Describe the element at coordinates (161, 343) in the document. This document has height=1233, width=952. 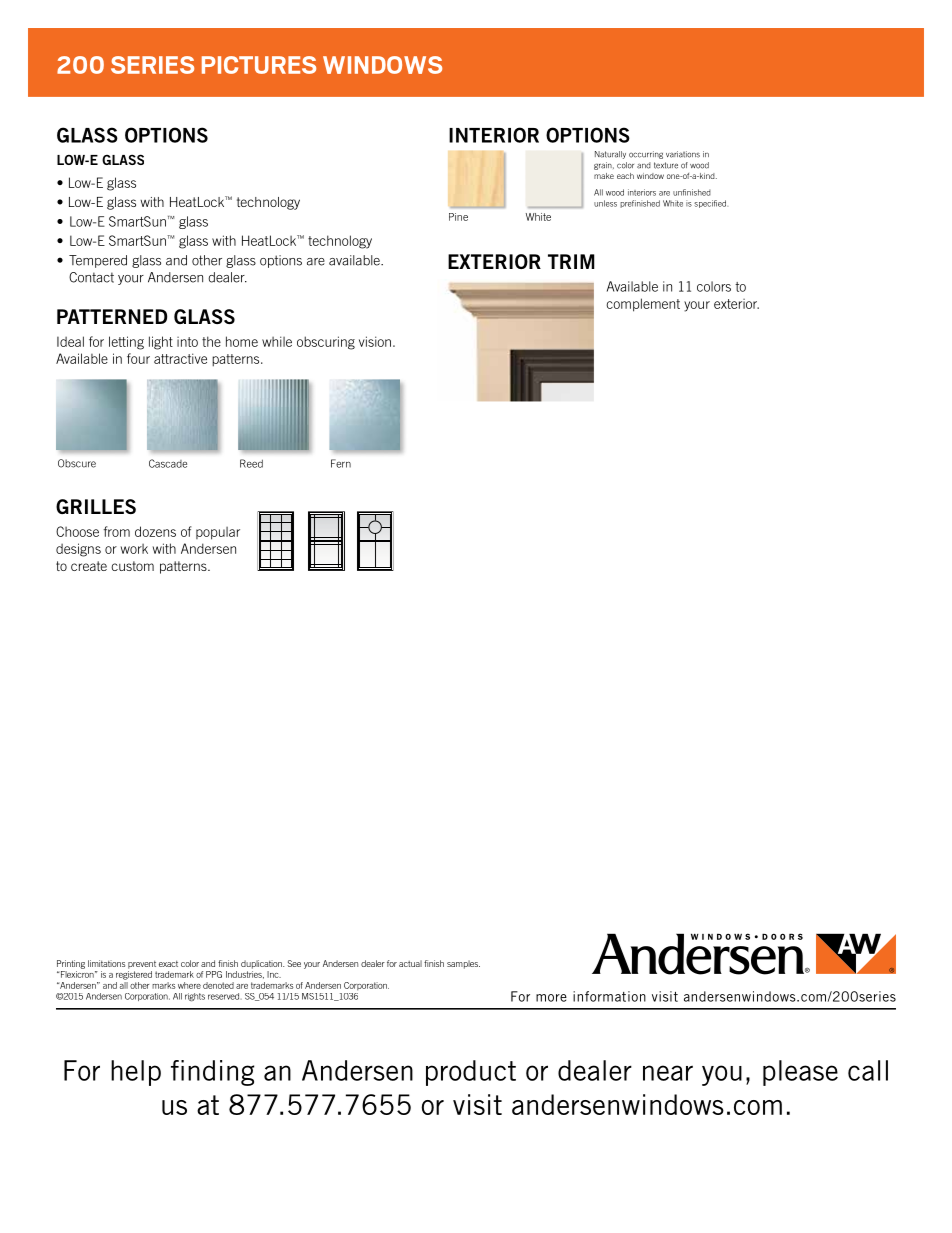
I see `light` at that location.
